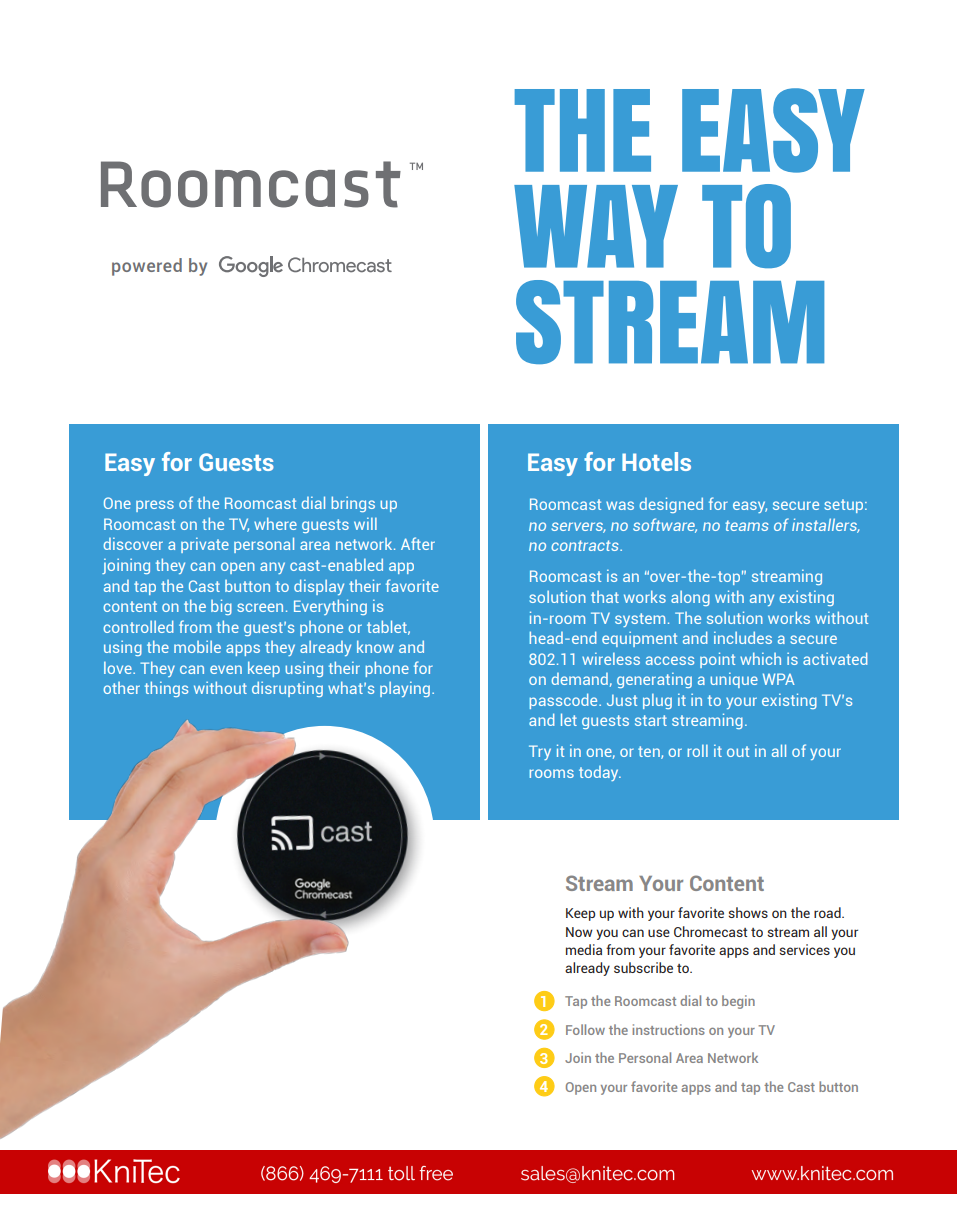 The height and width of the image is (1232, 958). Describe the element at coordinates (669, 1029) in the image. I see `instructions` at that location.
